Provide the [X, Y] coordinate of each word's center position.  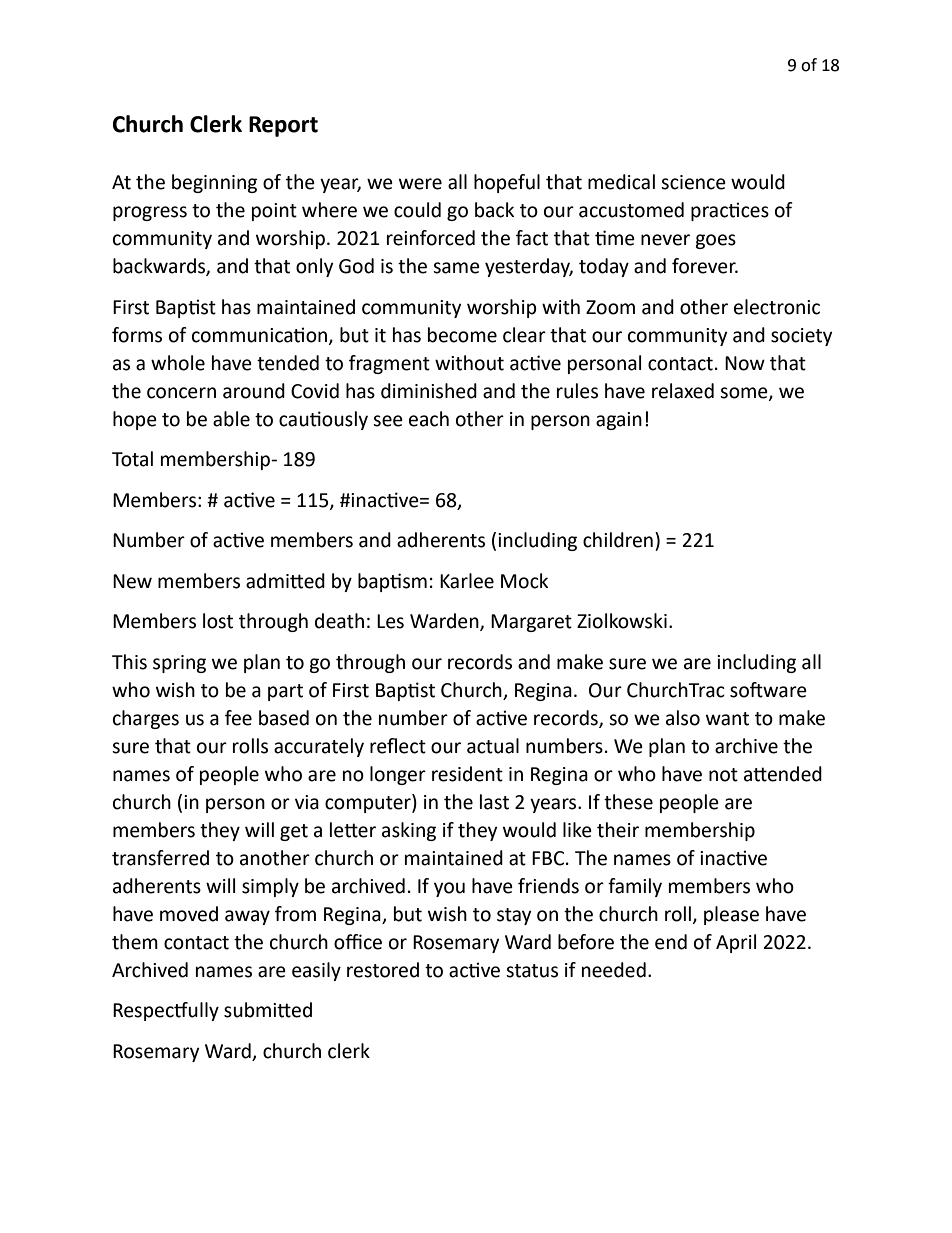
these [628, 802]
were [420, 184]
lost [218, 621]
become [462, 335]
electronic [777, 307]
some [745, 393]
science [693, 182]
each [429, 419]
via [307, 802]
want [727, 719]
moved [189, 914]
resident [467, 774]
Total [132, 459]
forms [137, 335]
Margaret [531, 623]
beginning [214, 183]
